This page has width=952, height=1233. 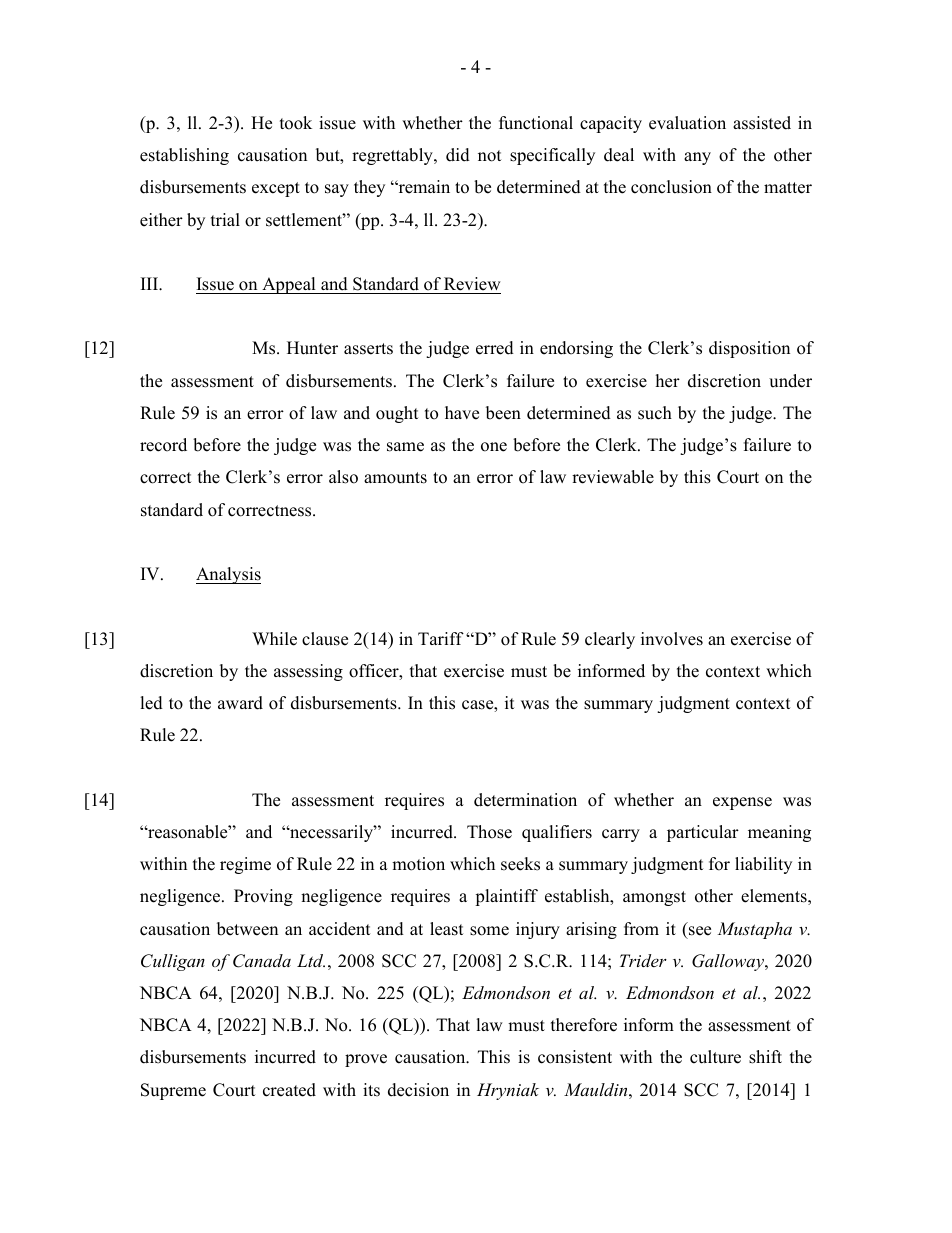 I want to click on record, so click(x=163, y=445).
